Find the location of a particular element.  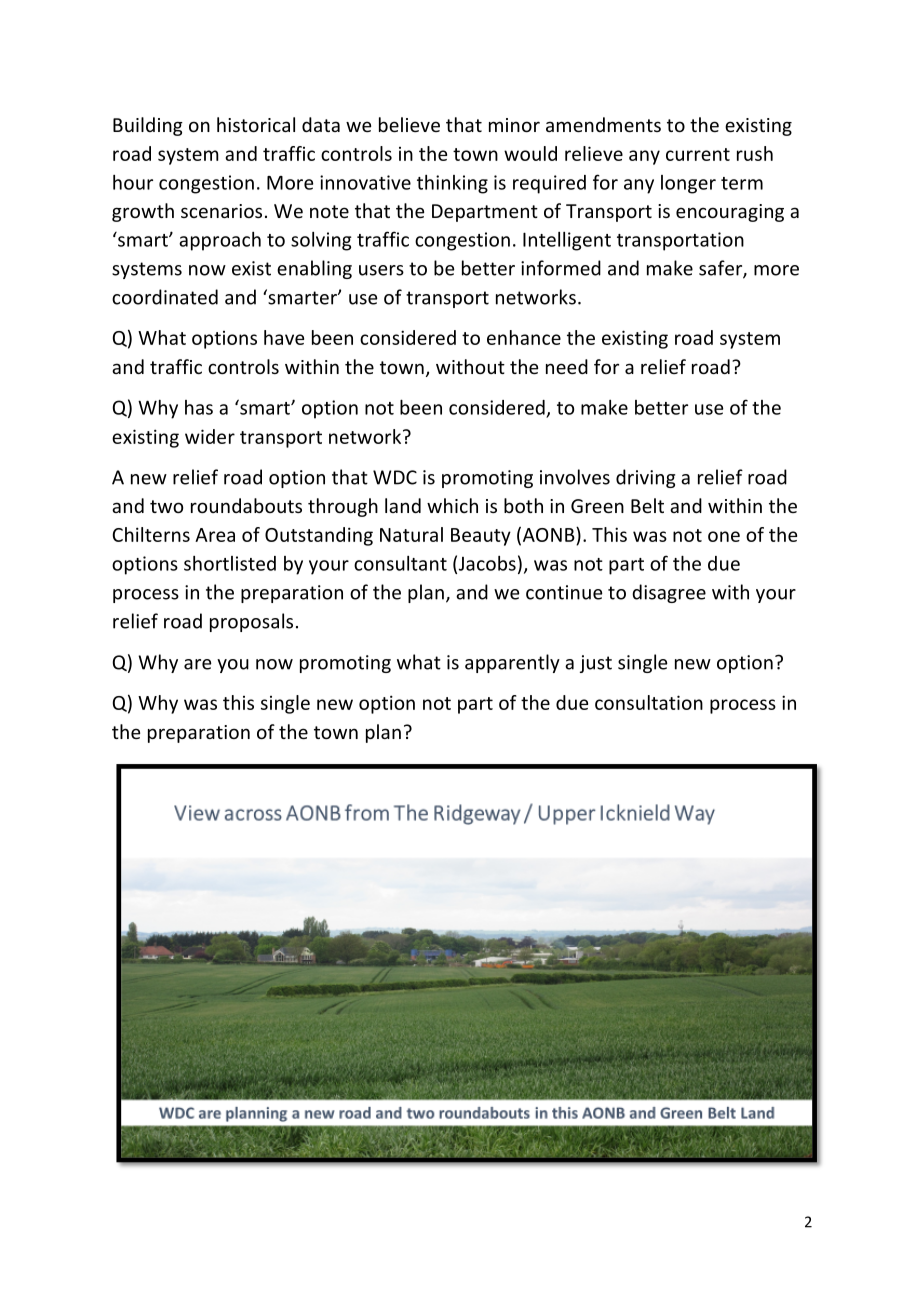

believe is located at coordinates (409, 124).
